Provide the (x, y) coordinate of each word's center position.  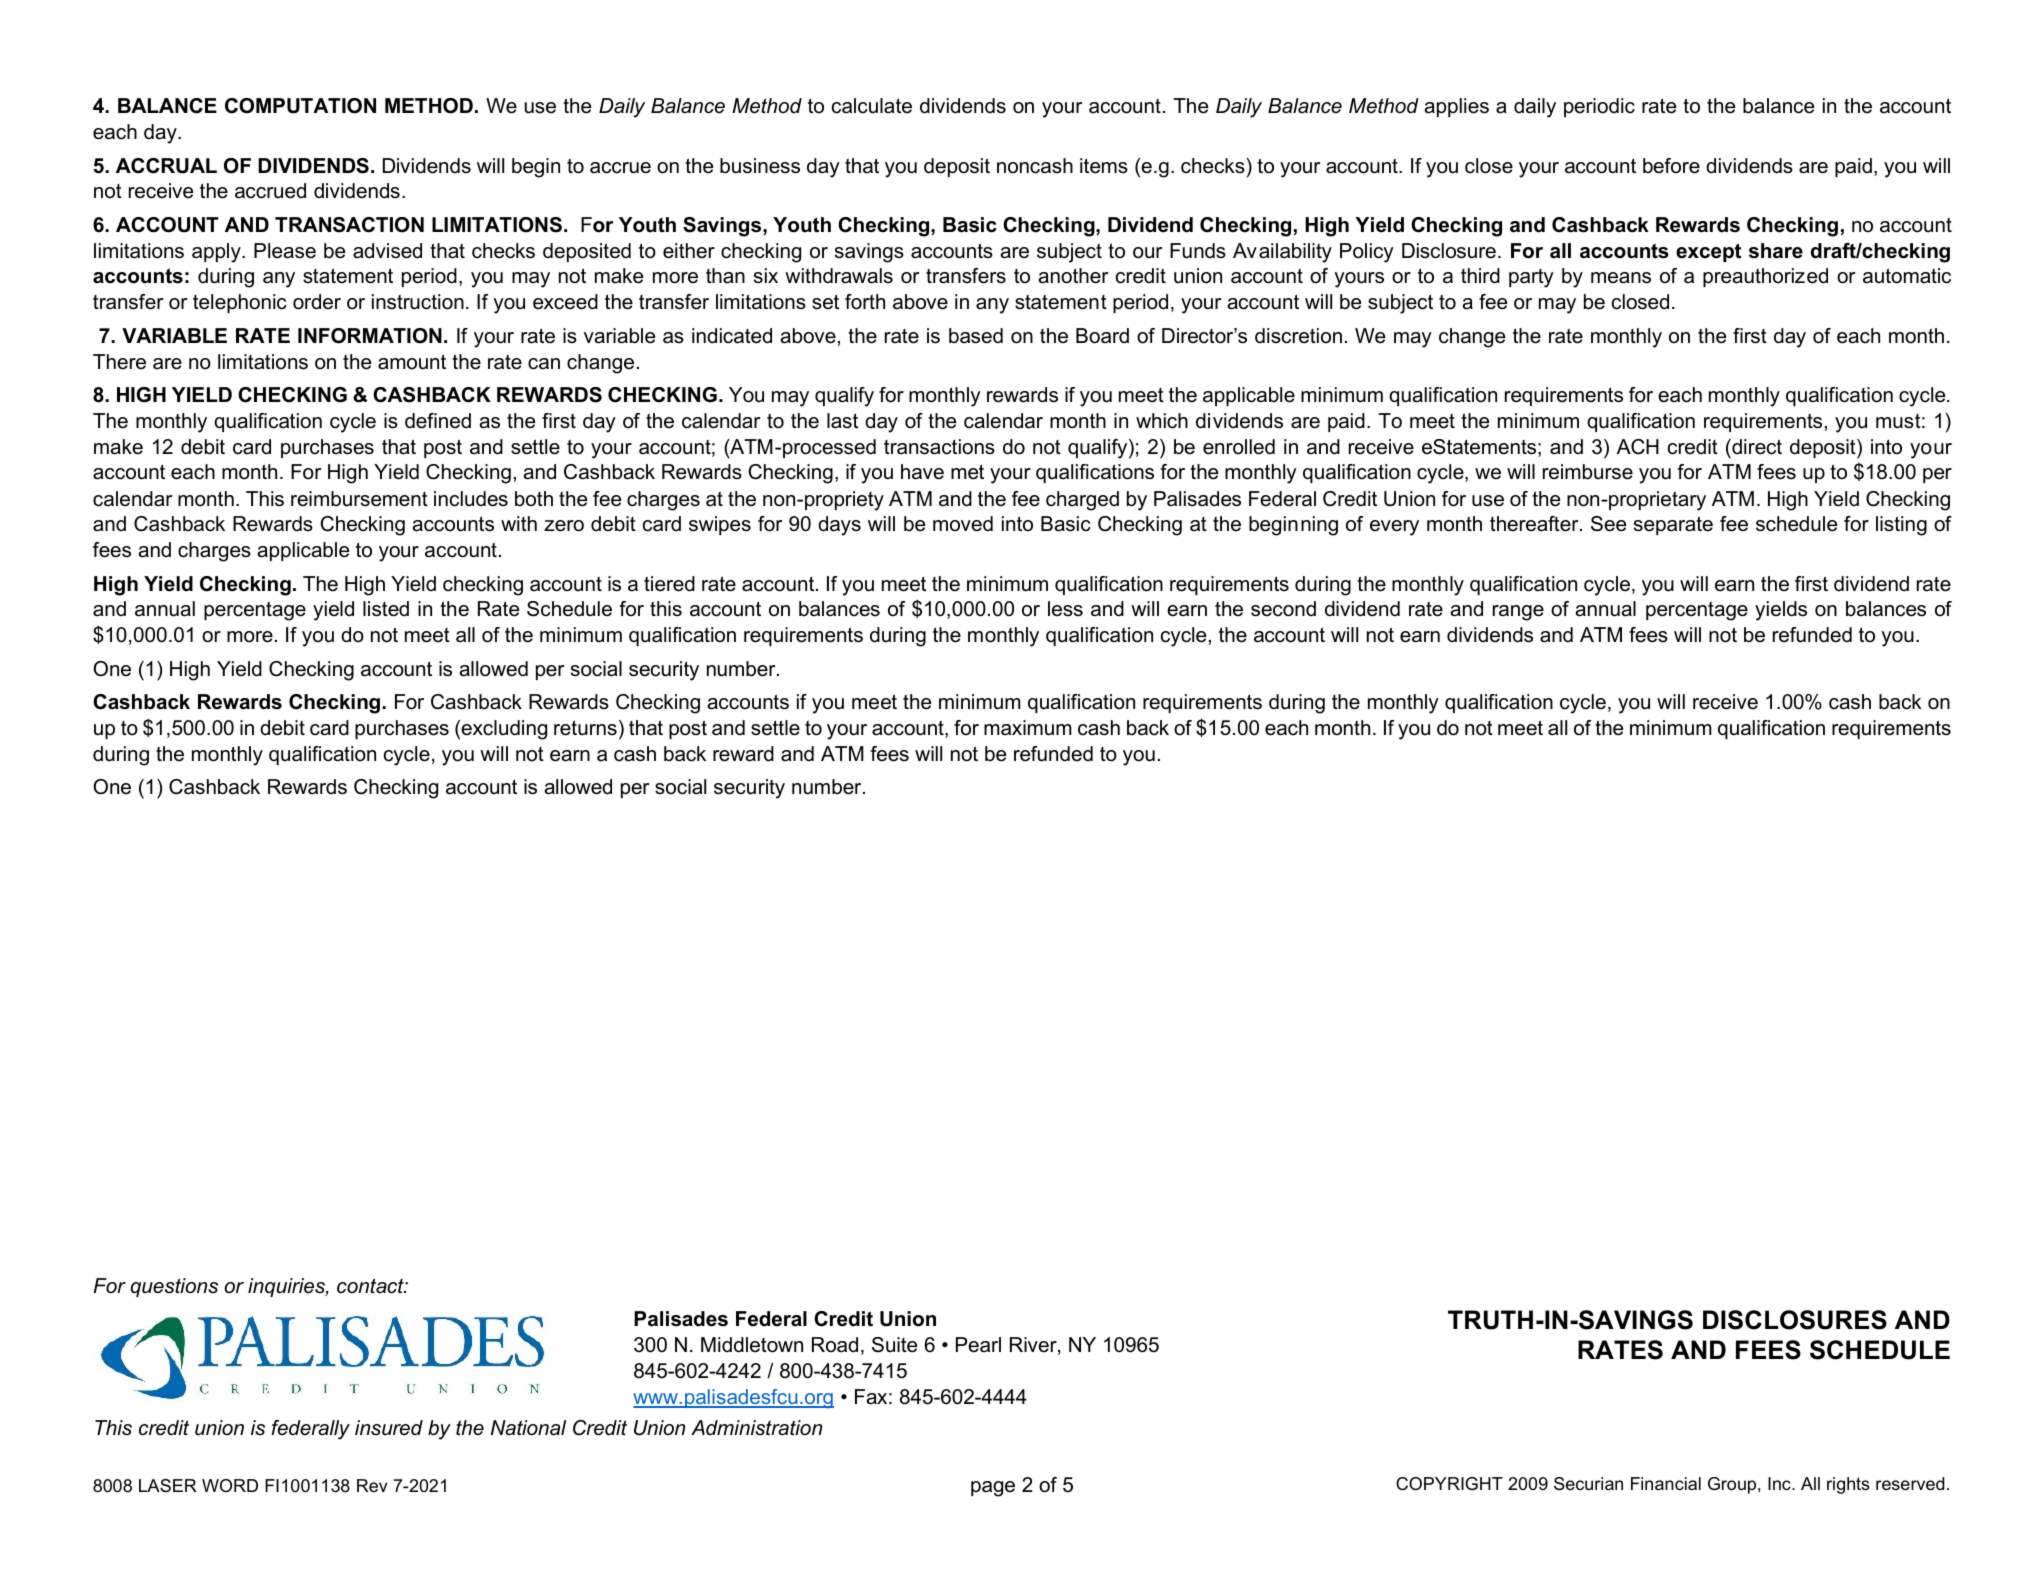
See (1608, 524)
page (993, 1489)
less (1065, 609)
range (1518, 613)
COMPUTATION (300, 106)
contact (371, 1286)
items (1104, 166)
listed (386, 609)
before (1671, 166)
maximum (1028, 728)
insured (389, 1428)
